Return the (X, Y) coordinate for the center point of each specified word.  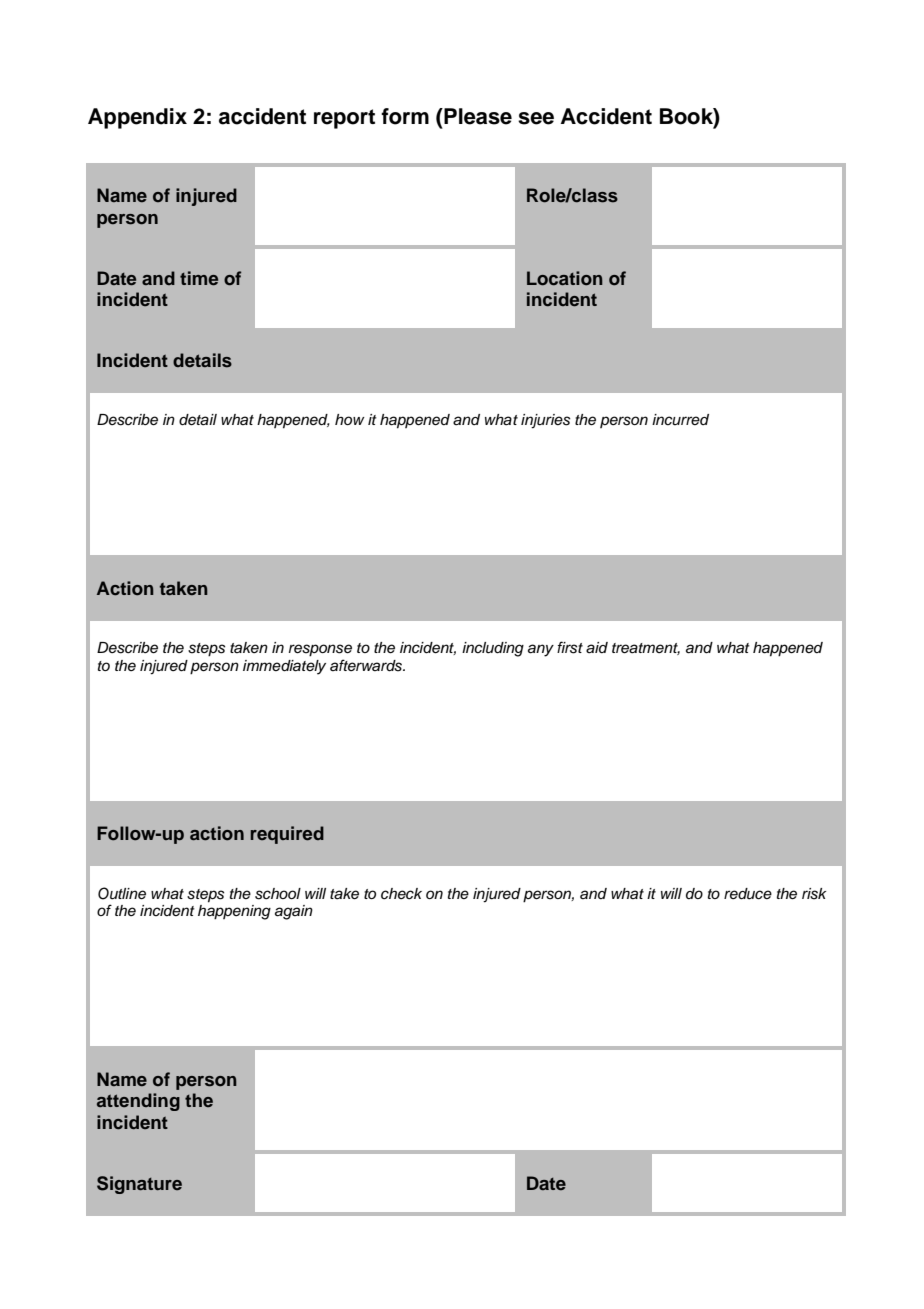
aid (597, 648)
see (536, 118)
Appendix (137, 118)
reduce (748, 894)
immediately (284, 667)
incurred (680, 420)
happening (234, 912)
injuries (545, 421)
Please (477, 116)
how (350, 419)
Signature (139, 1185)
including (493, 649)
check (401, 894)
